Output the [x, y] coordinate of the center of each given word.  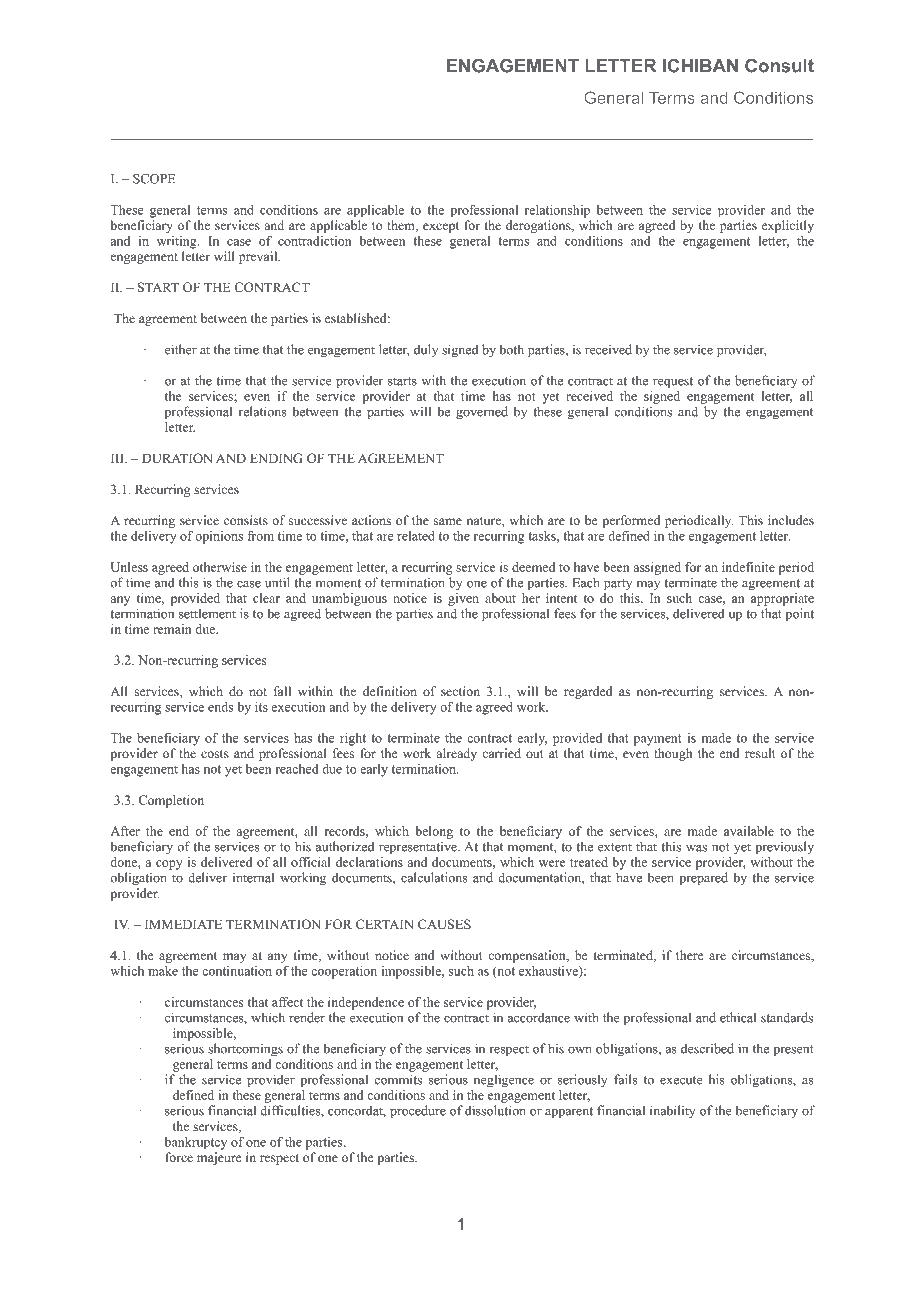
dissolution [495, 1110]
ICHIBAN [700, 65]
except [441, 227]
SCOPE [154, 178]
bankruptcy [196, 1143]
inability [673, 1111]
